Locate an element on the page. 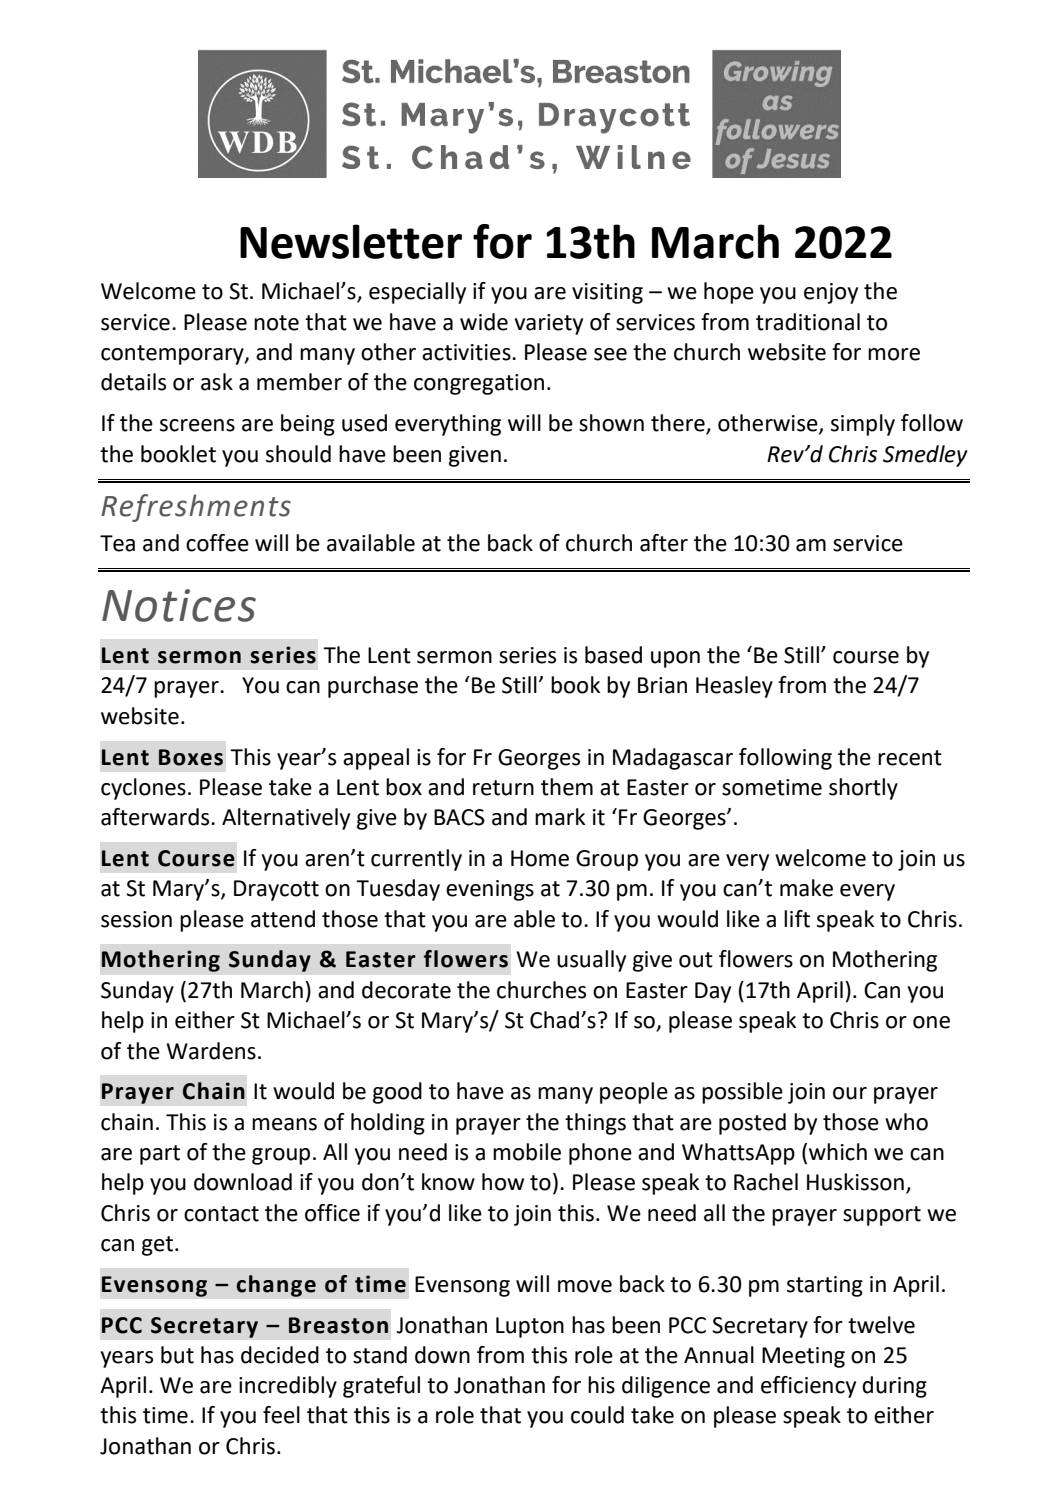 Image resolution: width=1055 pixels, height=1492 pixels. upon is located at coordinates (675, 659).
